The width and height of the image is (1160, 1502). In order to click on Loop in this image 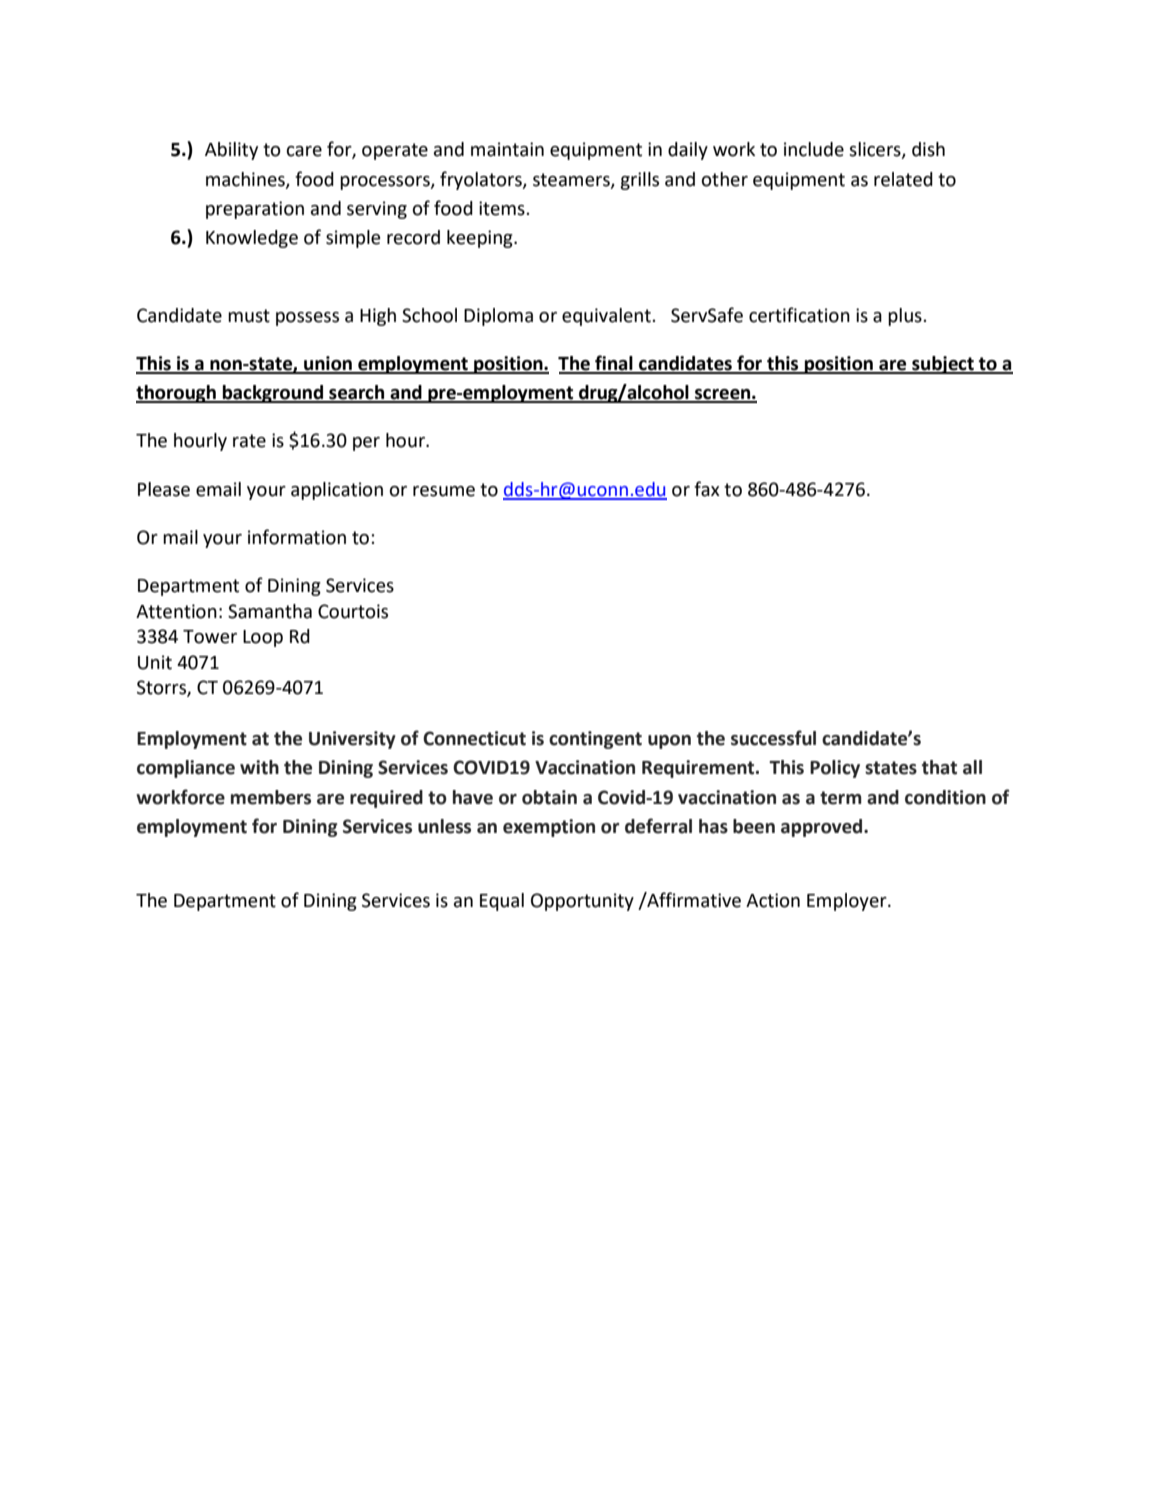, I will do `click(263, 638)`.
